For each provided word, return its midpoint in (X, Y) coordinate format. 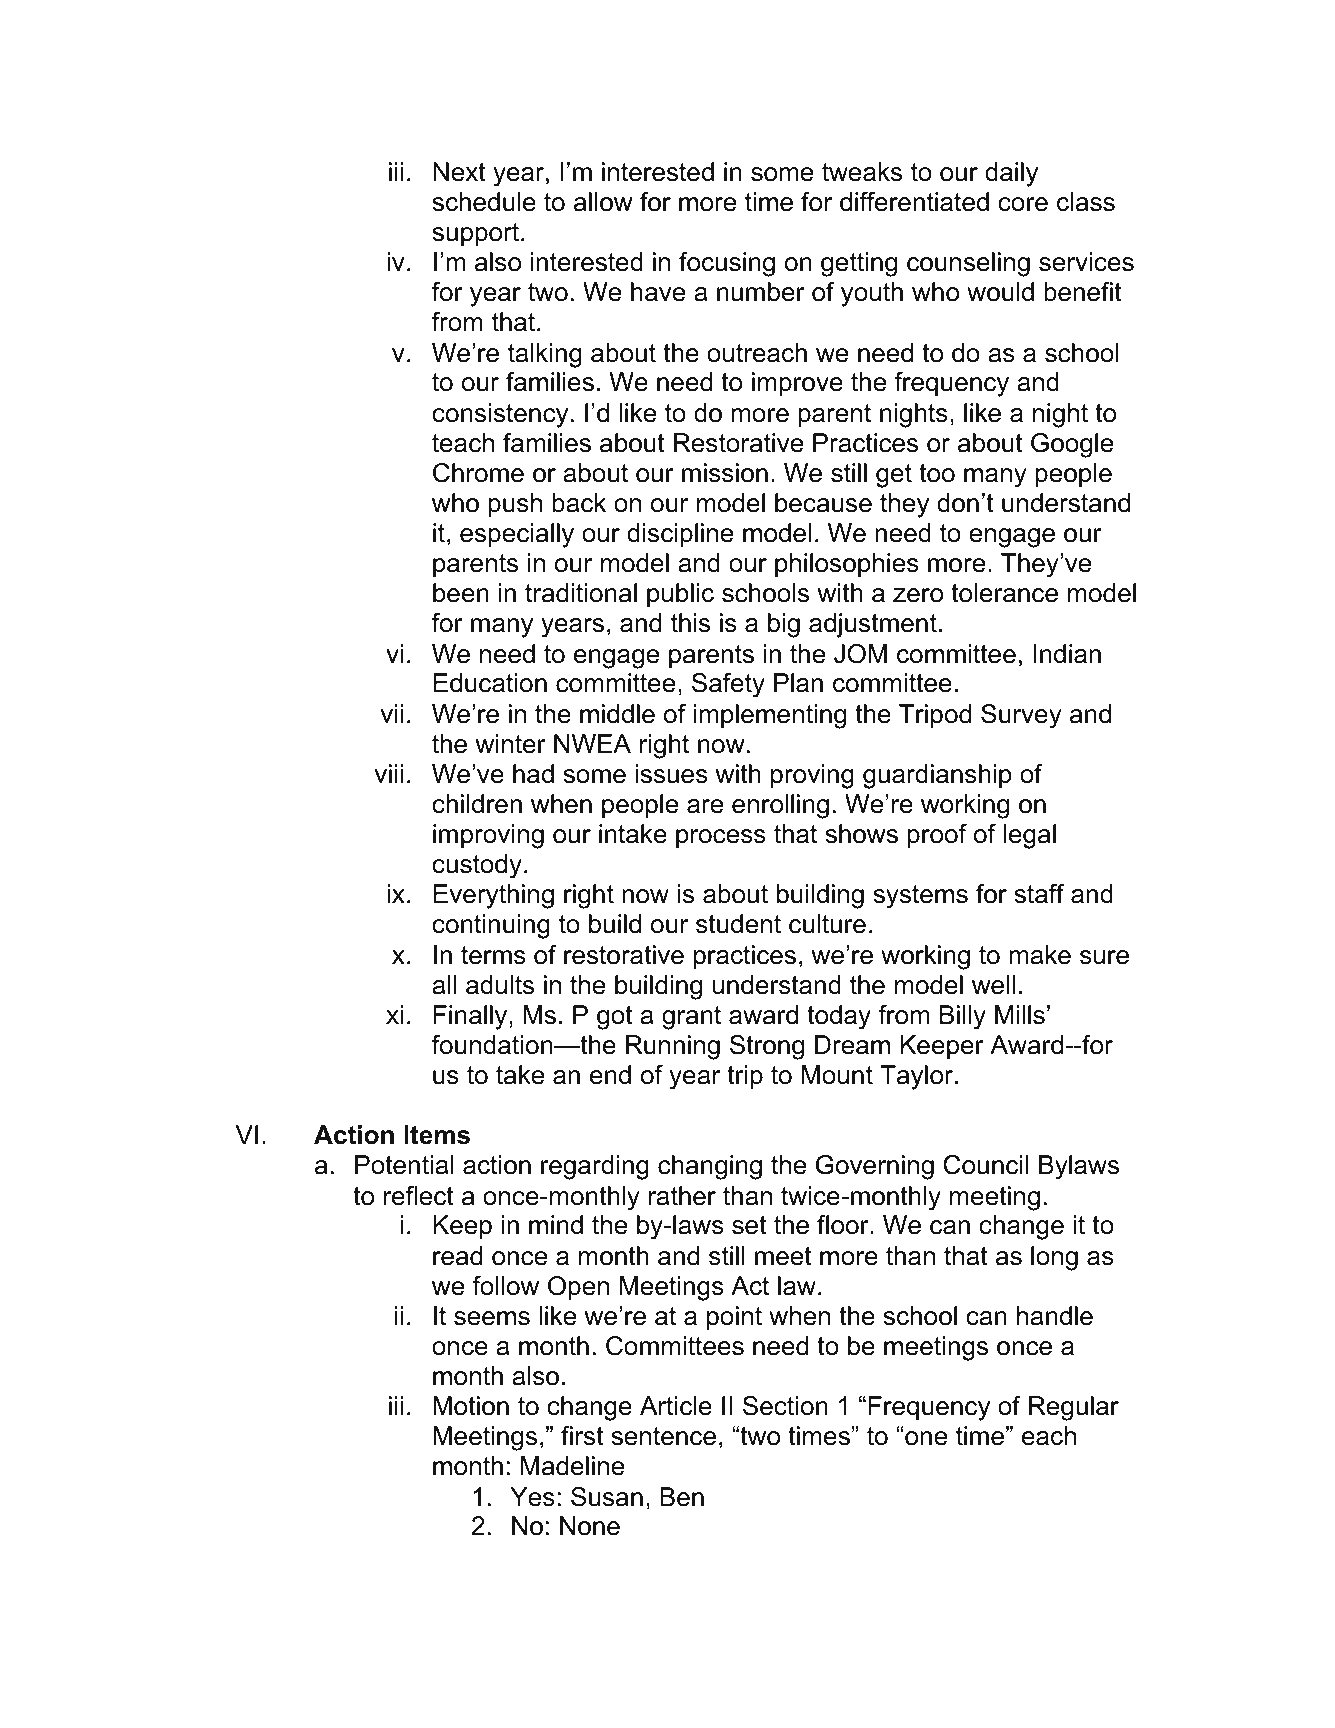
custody (477, 866)
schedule (484, 202)
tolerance (1004, 593)
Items (437, 1135)
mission (725, 473)
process (721, 839)
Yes (532, 1497)
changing (710, 1167)
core (1023, 204)
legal (1030, 836)
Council (986, 1165)
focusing (727, 264)
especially (517, 535)
